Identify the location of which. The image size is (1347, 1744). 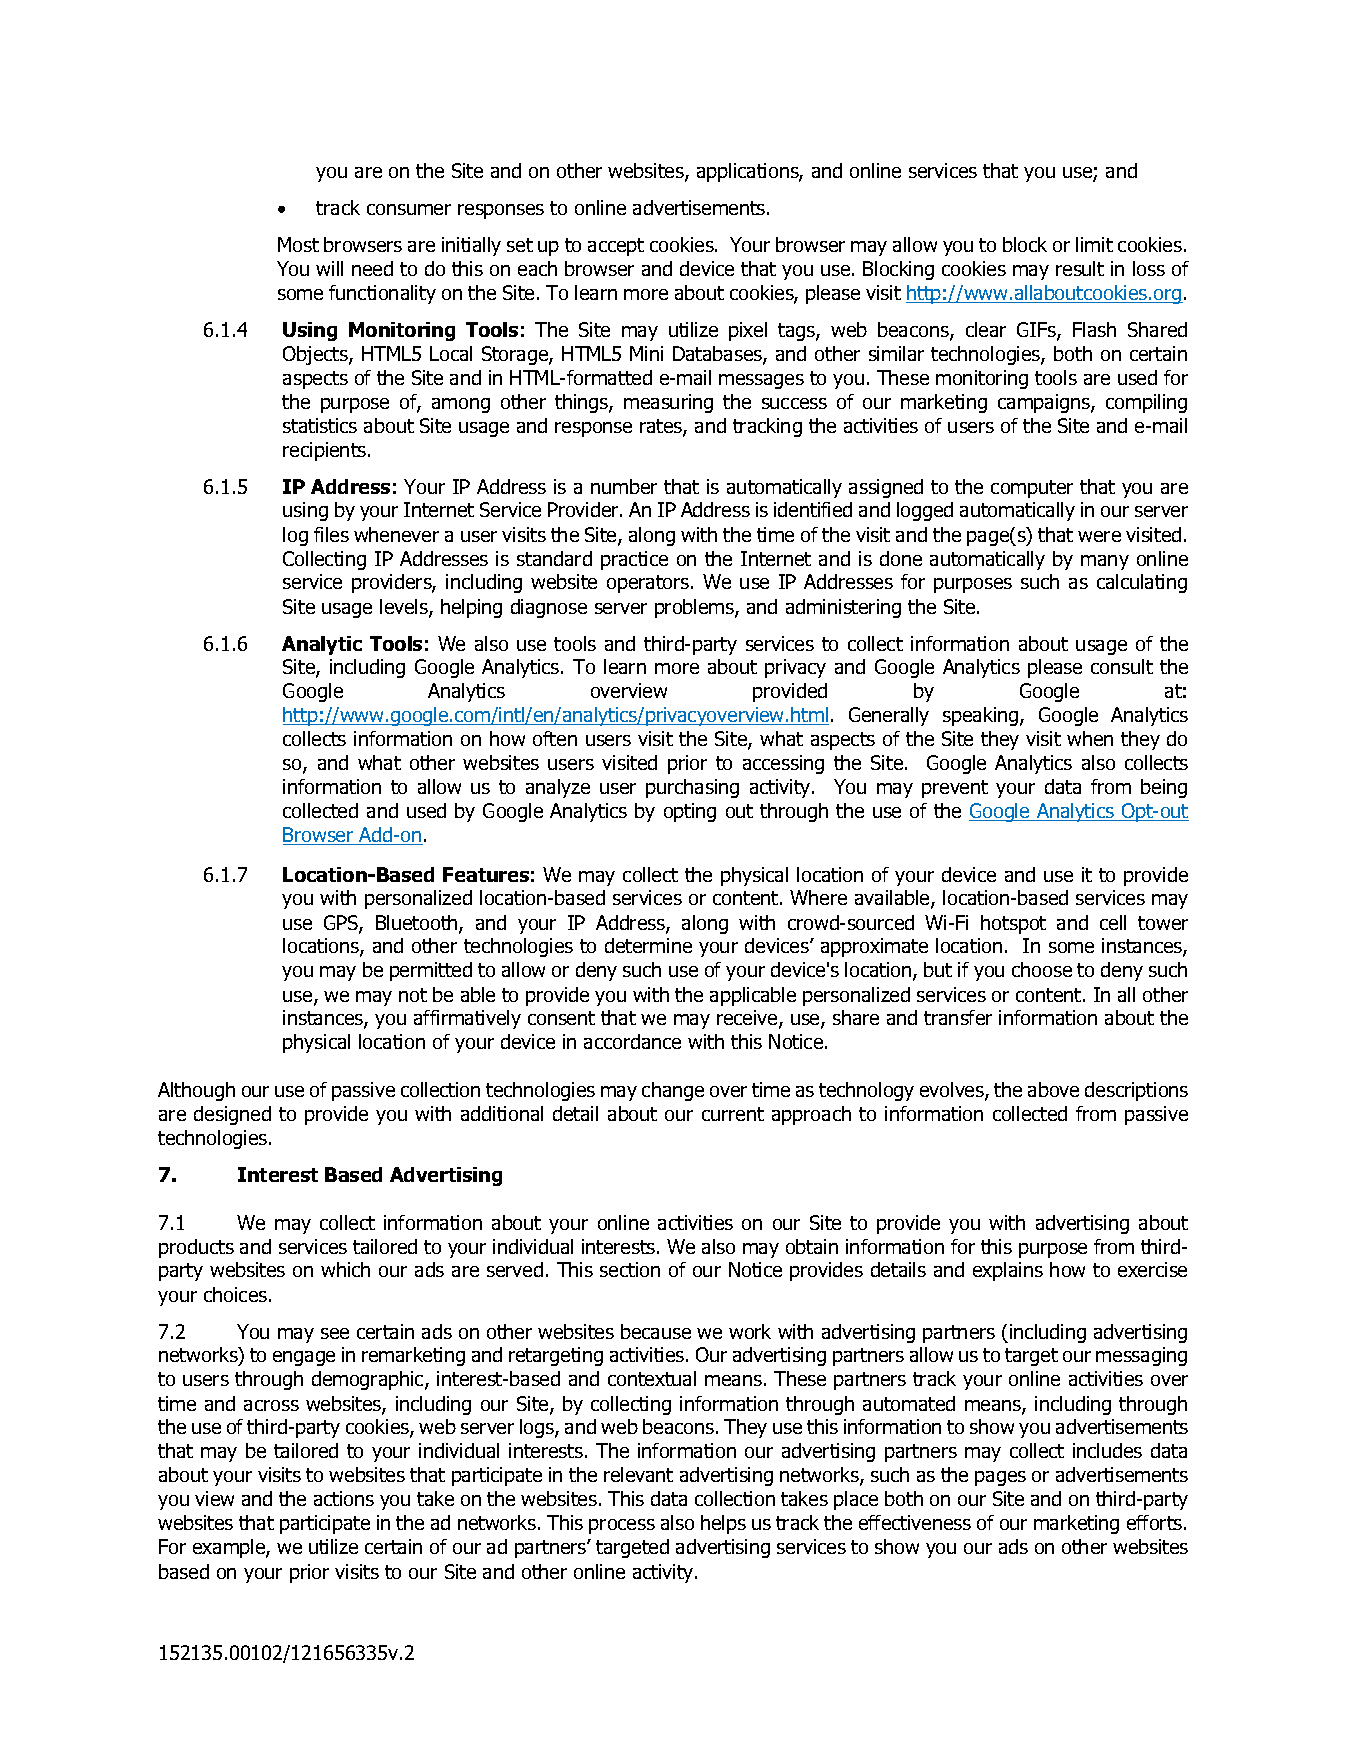
(345, 1269).
